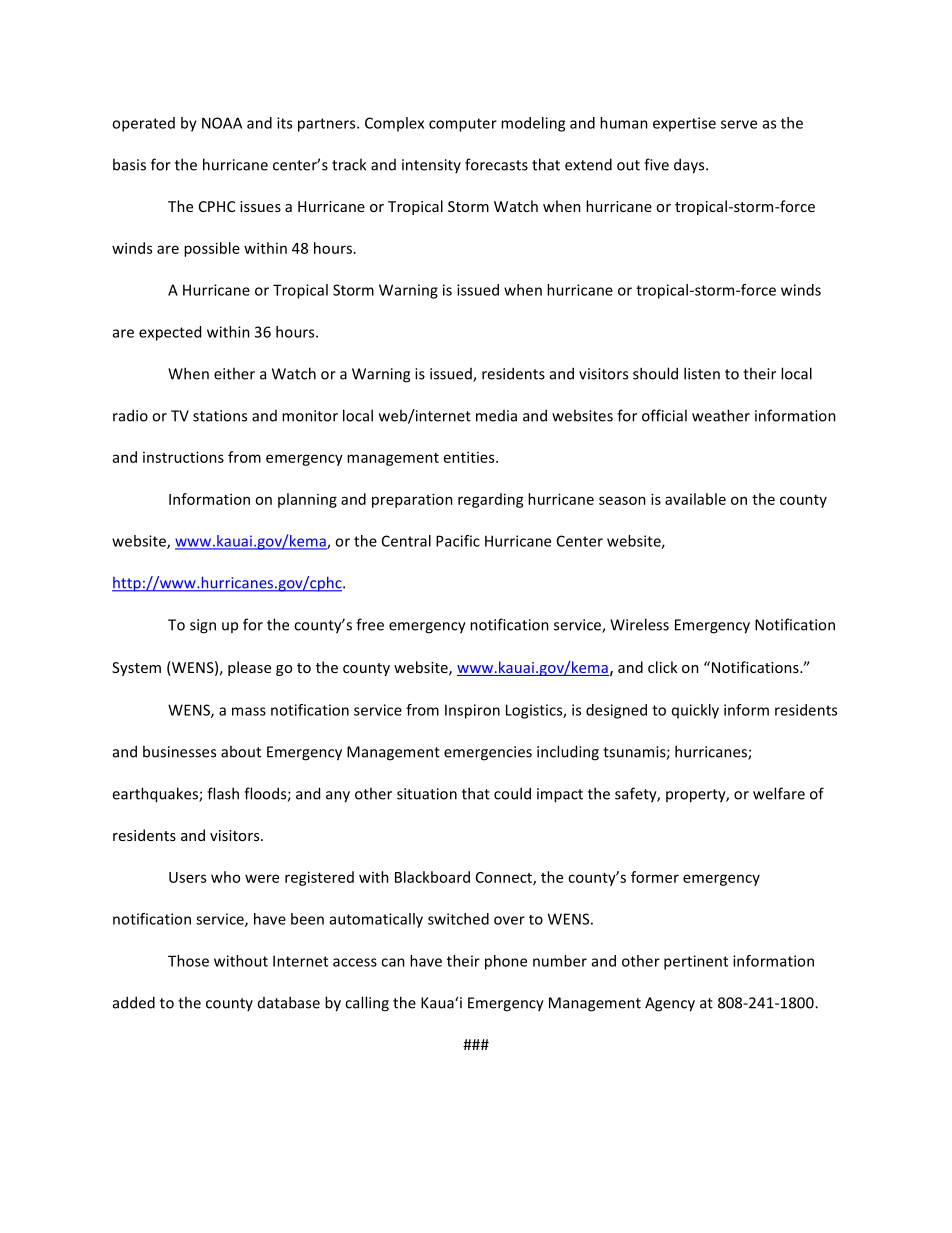 This screenshot has height=1233, width=952. What do you see at coordinates (506, 962) in the screenshot?
I see `phone` at bounding box center [506, 962].
